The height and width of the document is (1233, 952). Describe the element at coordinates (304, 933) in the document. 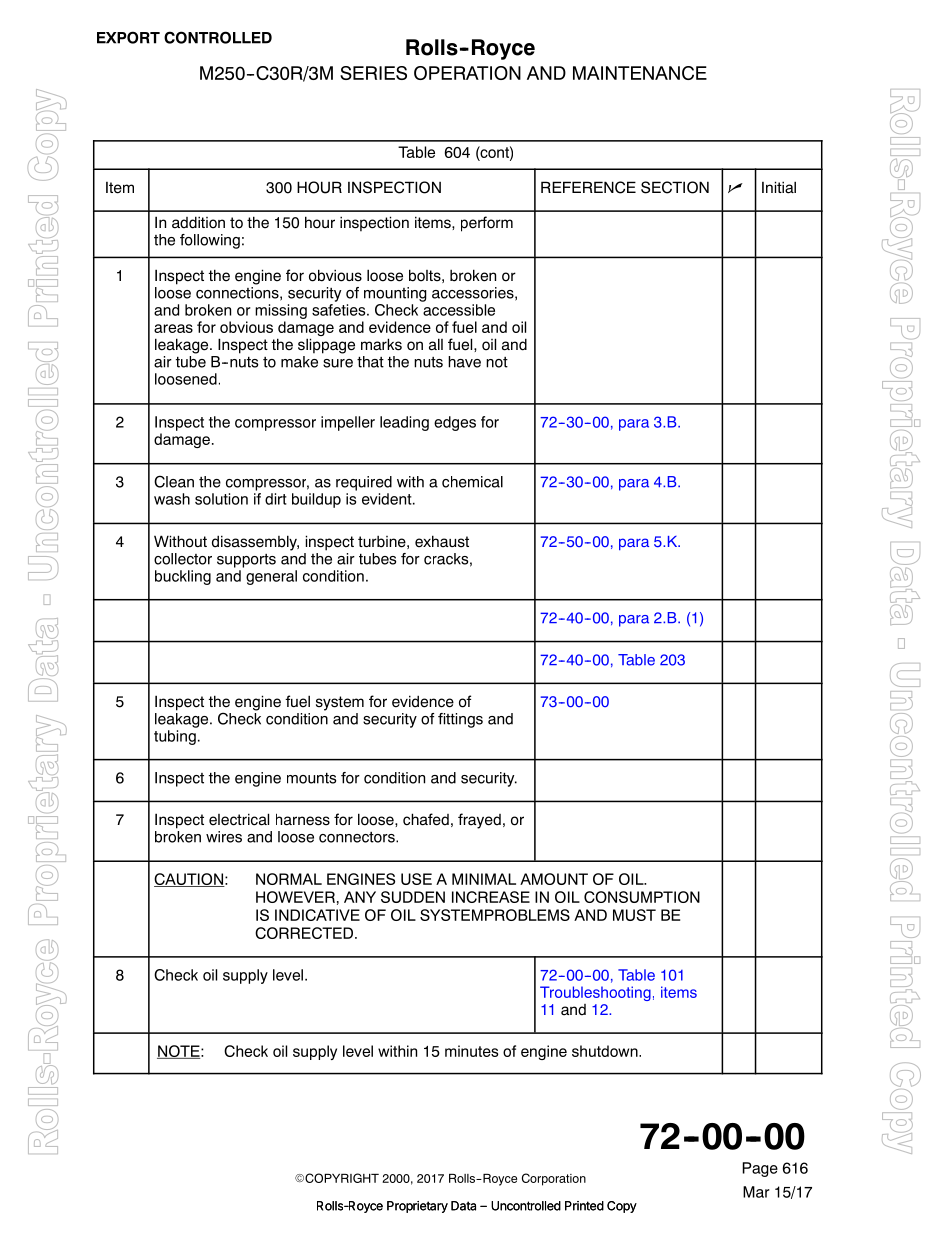

I see `CORRECTED` at that location.
